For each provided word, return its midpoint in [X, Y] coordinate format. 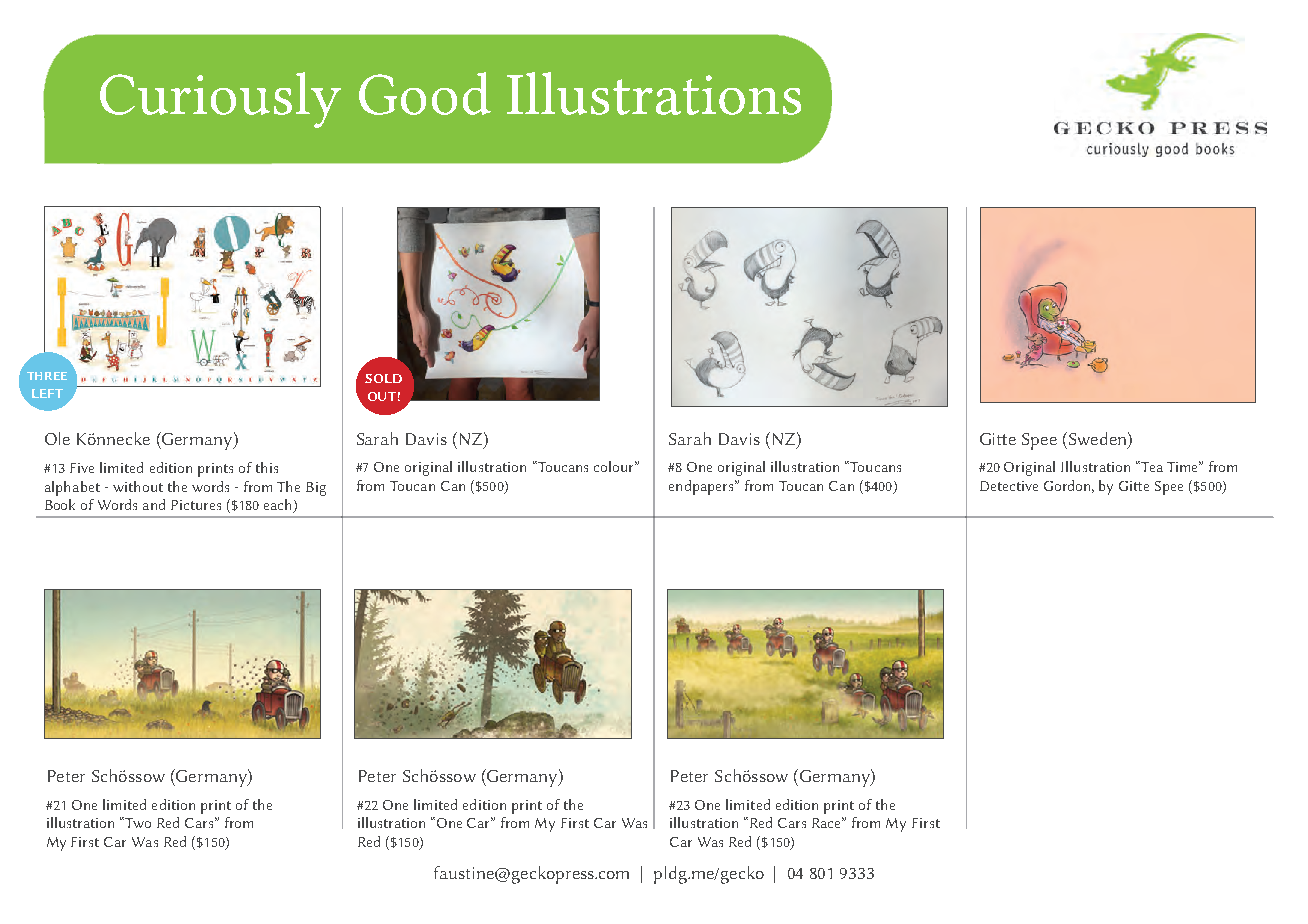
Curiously [220, 100]
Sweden [1097, 438]
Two [138, 823]
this [267, 467]
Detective [1009, 486]
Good [425, 93]
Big [316, 489]
